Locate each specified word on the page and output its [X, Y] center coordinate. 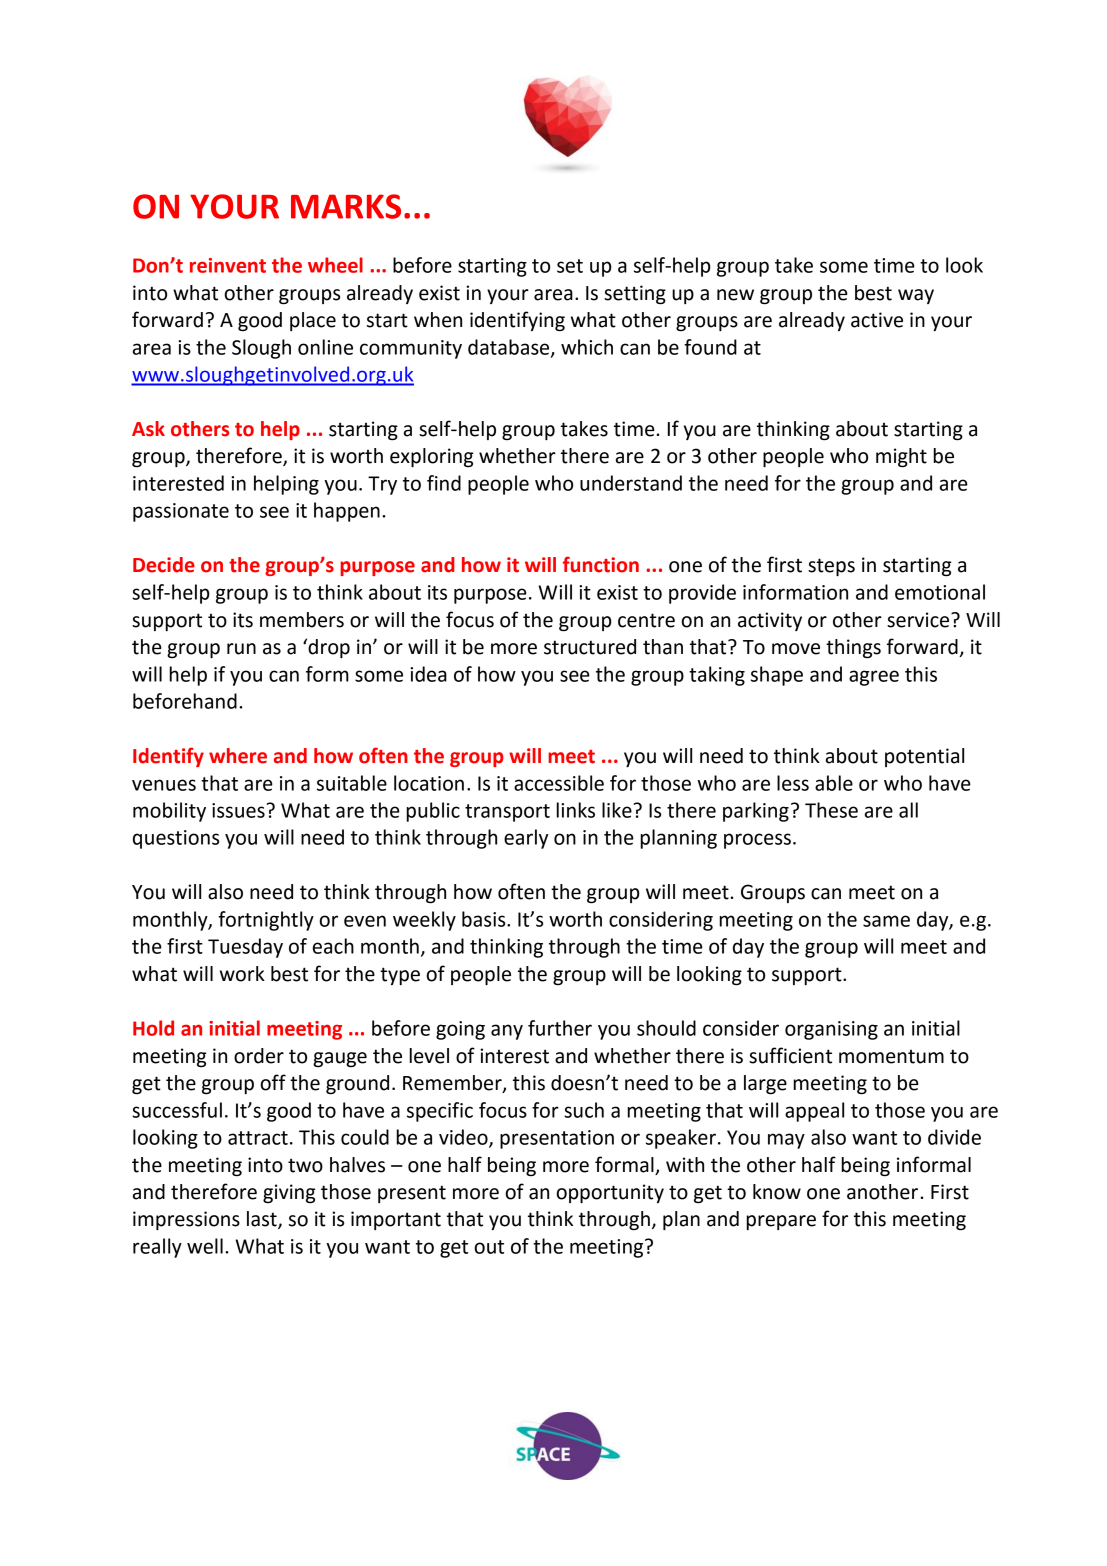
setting [635, 295]
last [263, 1220]
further [560, 1028]
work [242, 974]
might [901, 458]
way [916, 296]
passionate [181, 512]
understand [631, 483]
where [238, 756]
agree [874, 678]
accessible [559, 783]
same [886, 921]
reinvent [228, 265]
